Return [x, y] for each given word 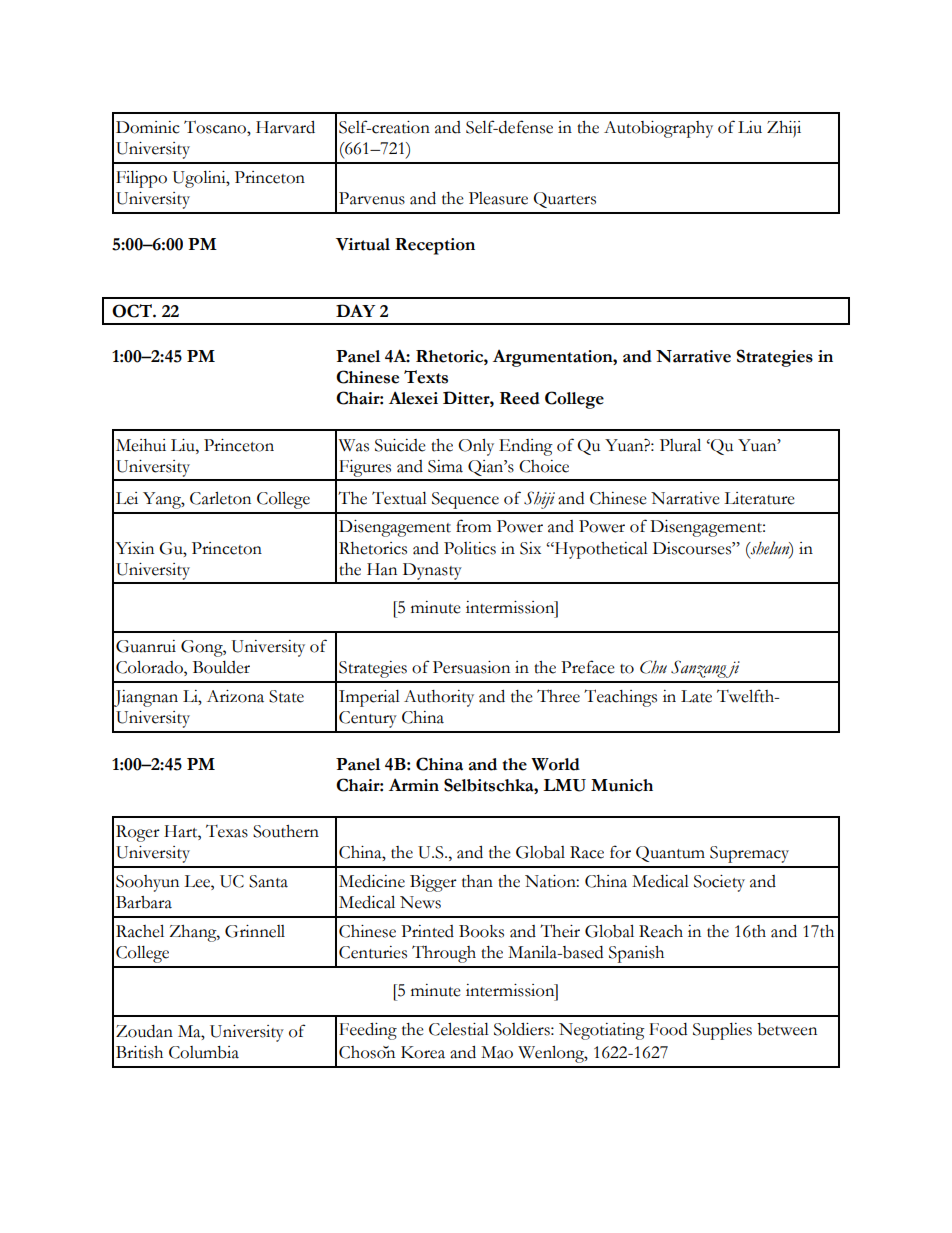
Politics [470, 548]
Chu [653, 667]
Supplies [722, 1031]
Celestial [459, 1029]
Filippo [141, 179]
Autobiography [658, 129]
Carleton [220, 498]
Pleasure [498, 198]
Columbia [204, 1052]
